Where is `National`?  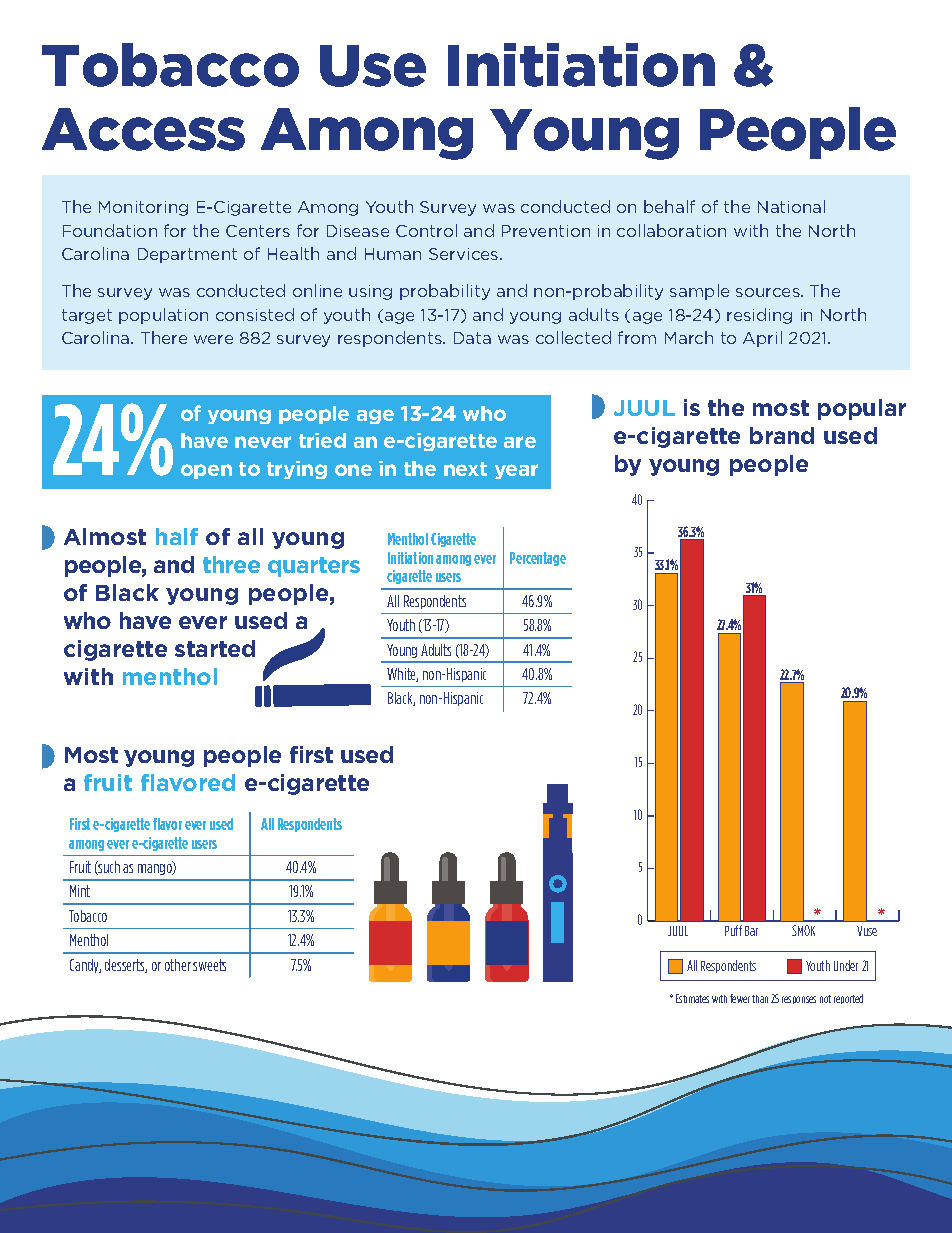 National is located at coordinates (791, 206).
